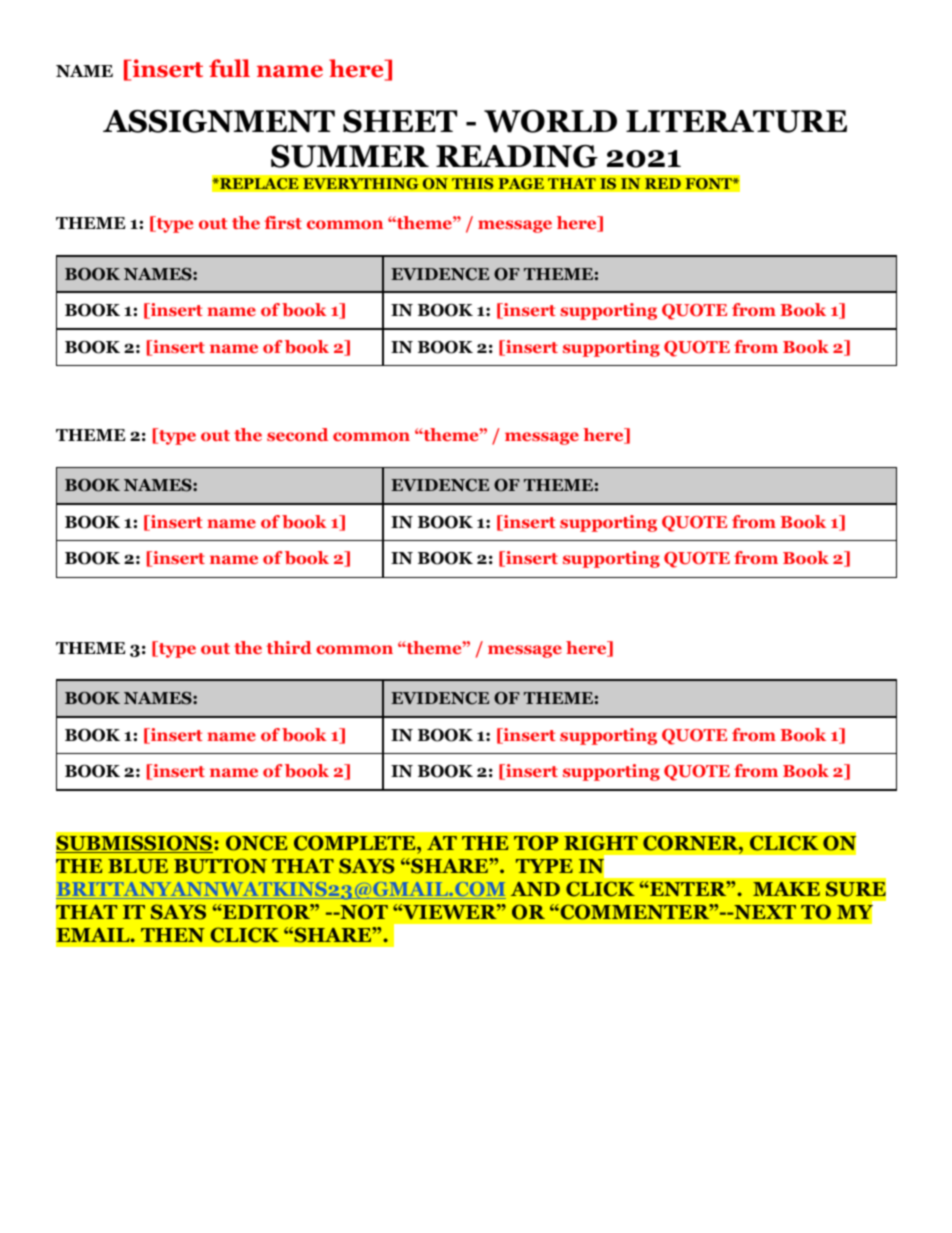 The width and height of the screenshot is (952, 1233). I want to click on SHEET, so click(400, 121).
